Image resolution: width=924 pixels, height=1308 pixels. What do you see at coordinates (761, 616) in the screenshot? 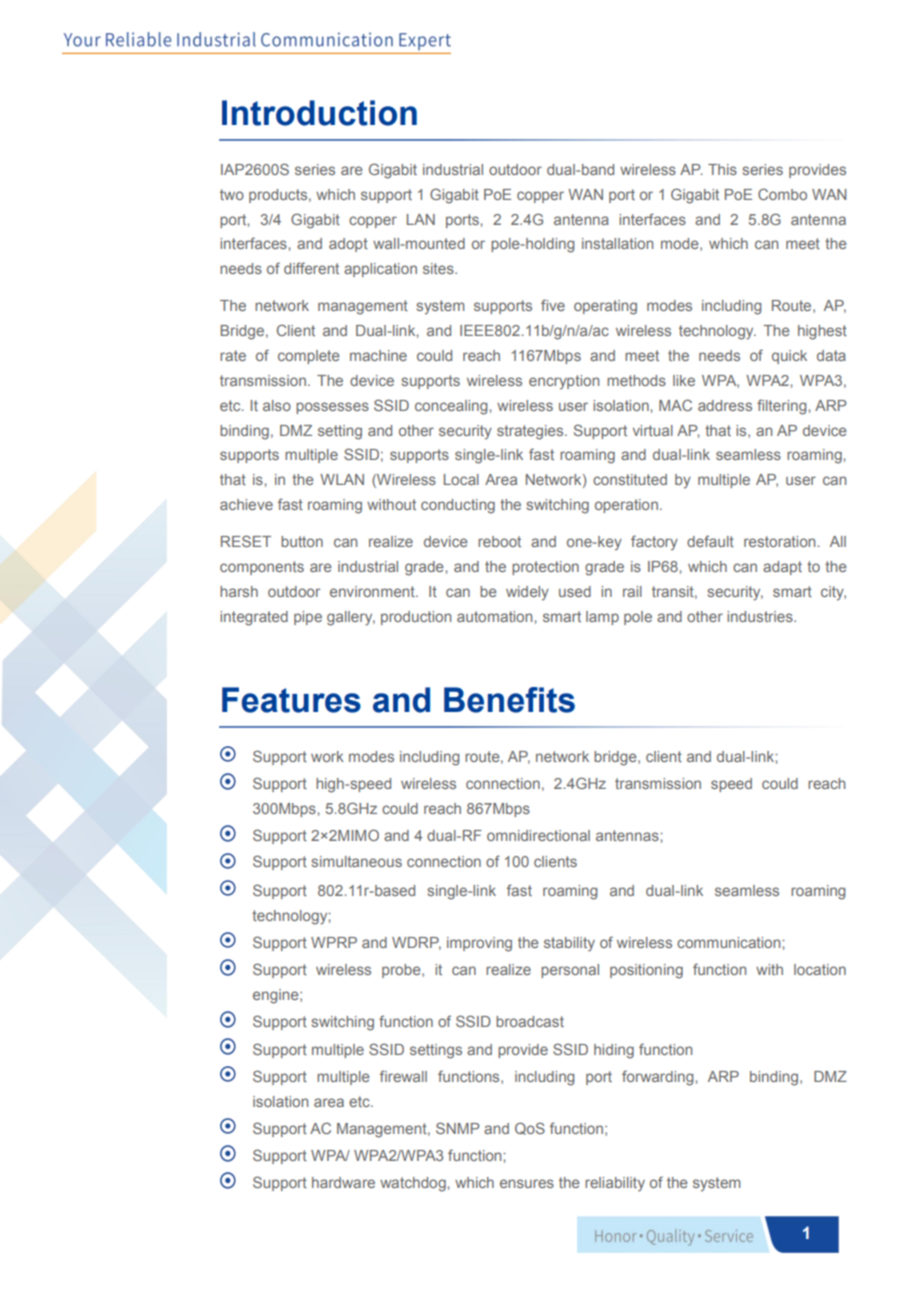
I see `industries` at bounding box center [761, 616].
